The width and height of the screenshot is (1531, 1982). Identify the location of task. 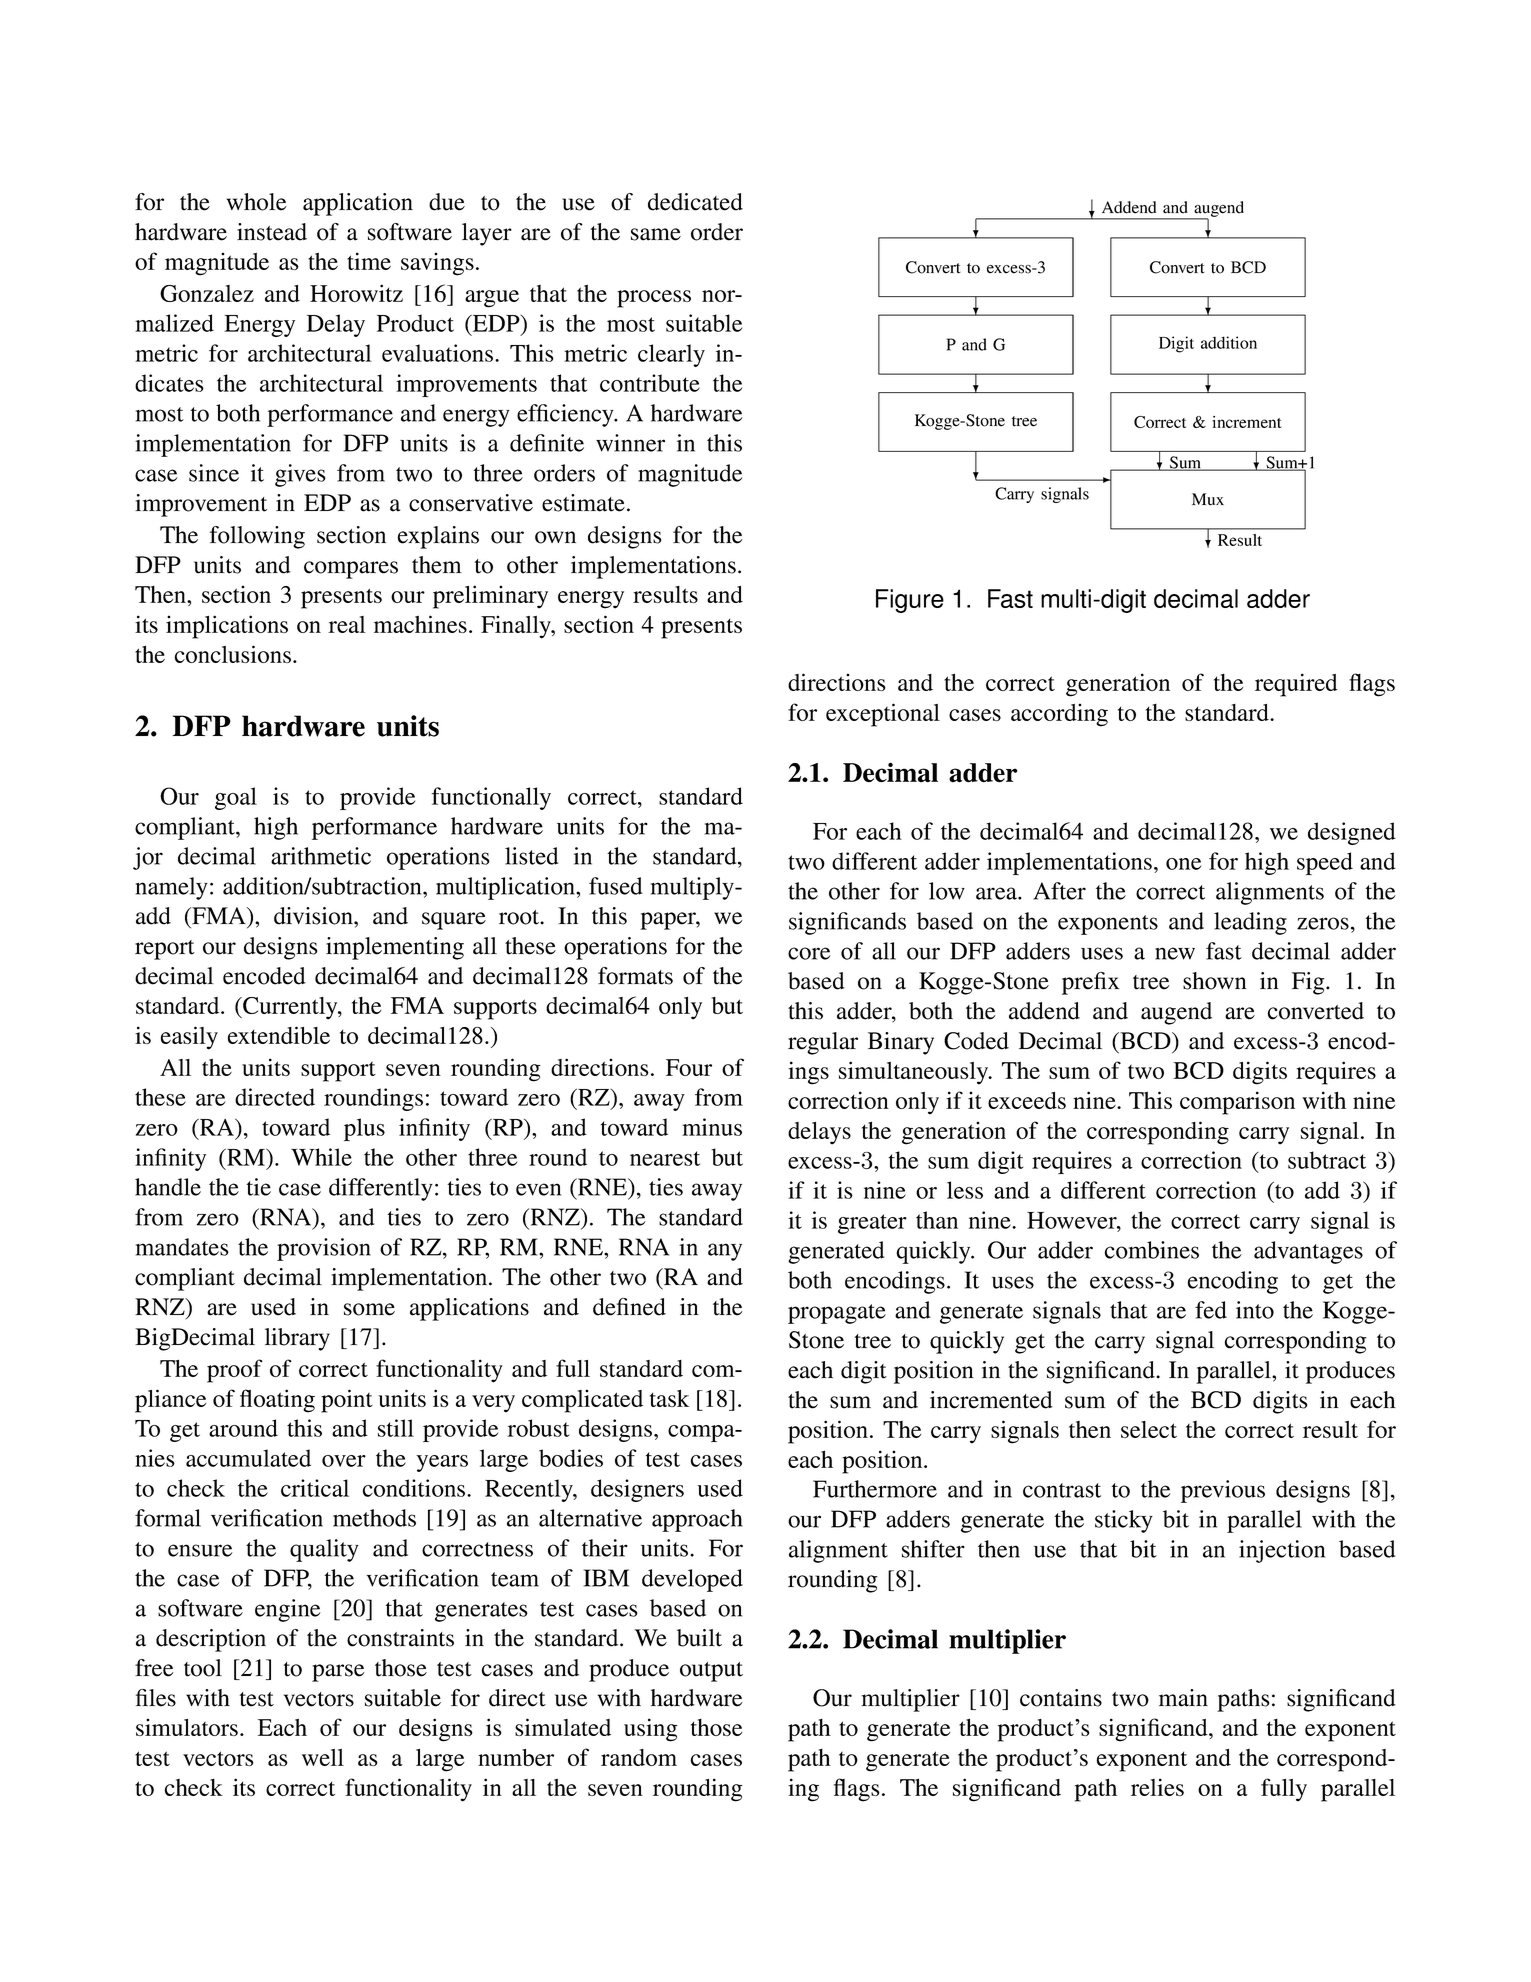
(669, 1398).
